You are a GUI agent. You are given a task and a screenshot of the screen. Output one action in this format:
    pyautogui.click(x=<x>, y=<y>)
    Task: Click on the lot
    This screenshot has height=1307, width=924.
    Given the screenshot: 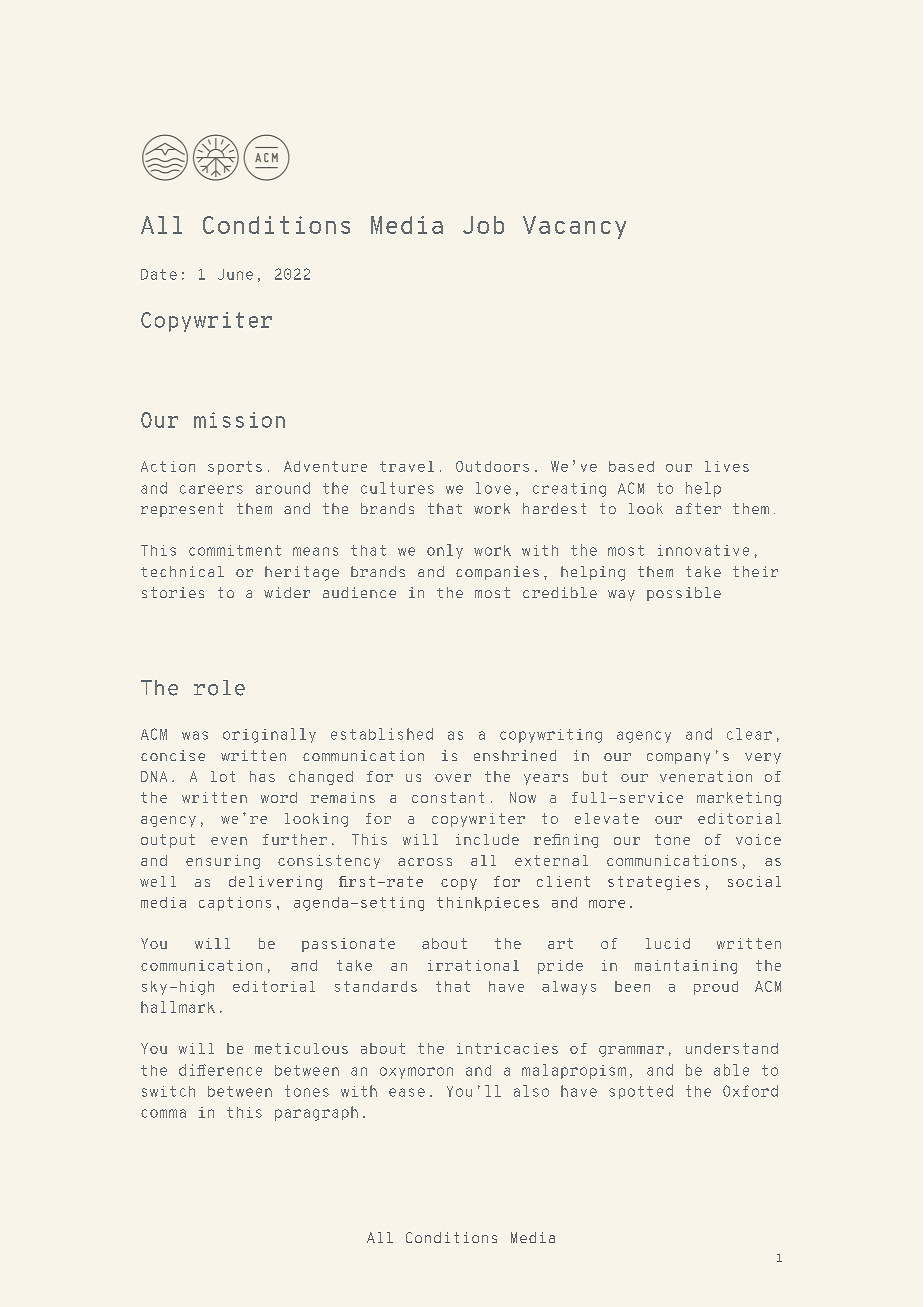 What is the action you would take?
    pyautogui.click(x=223, y=776)
